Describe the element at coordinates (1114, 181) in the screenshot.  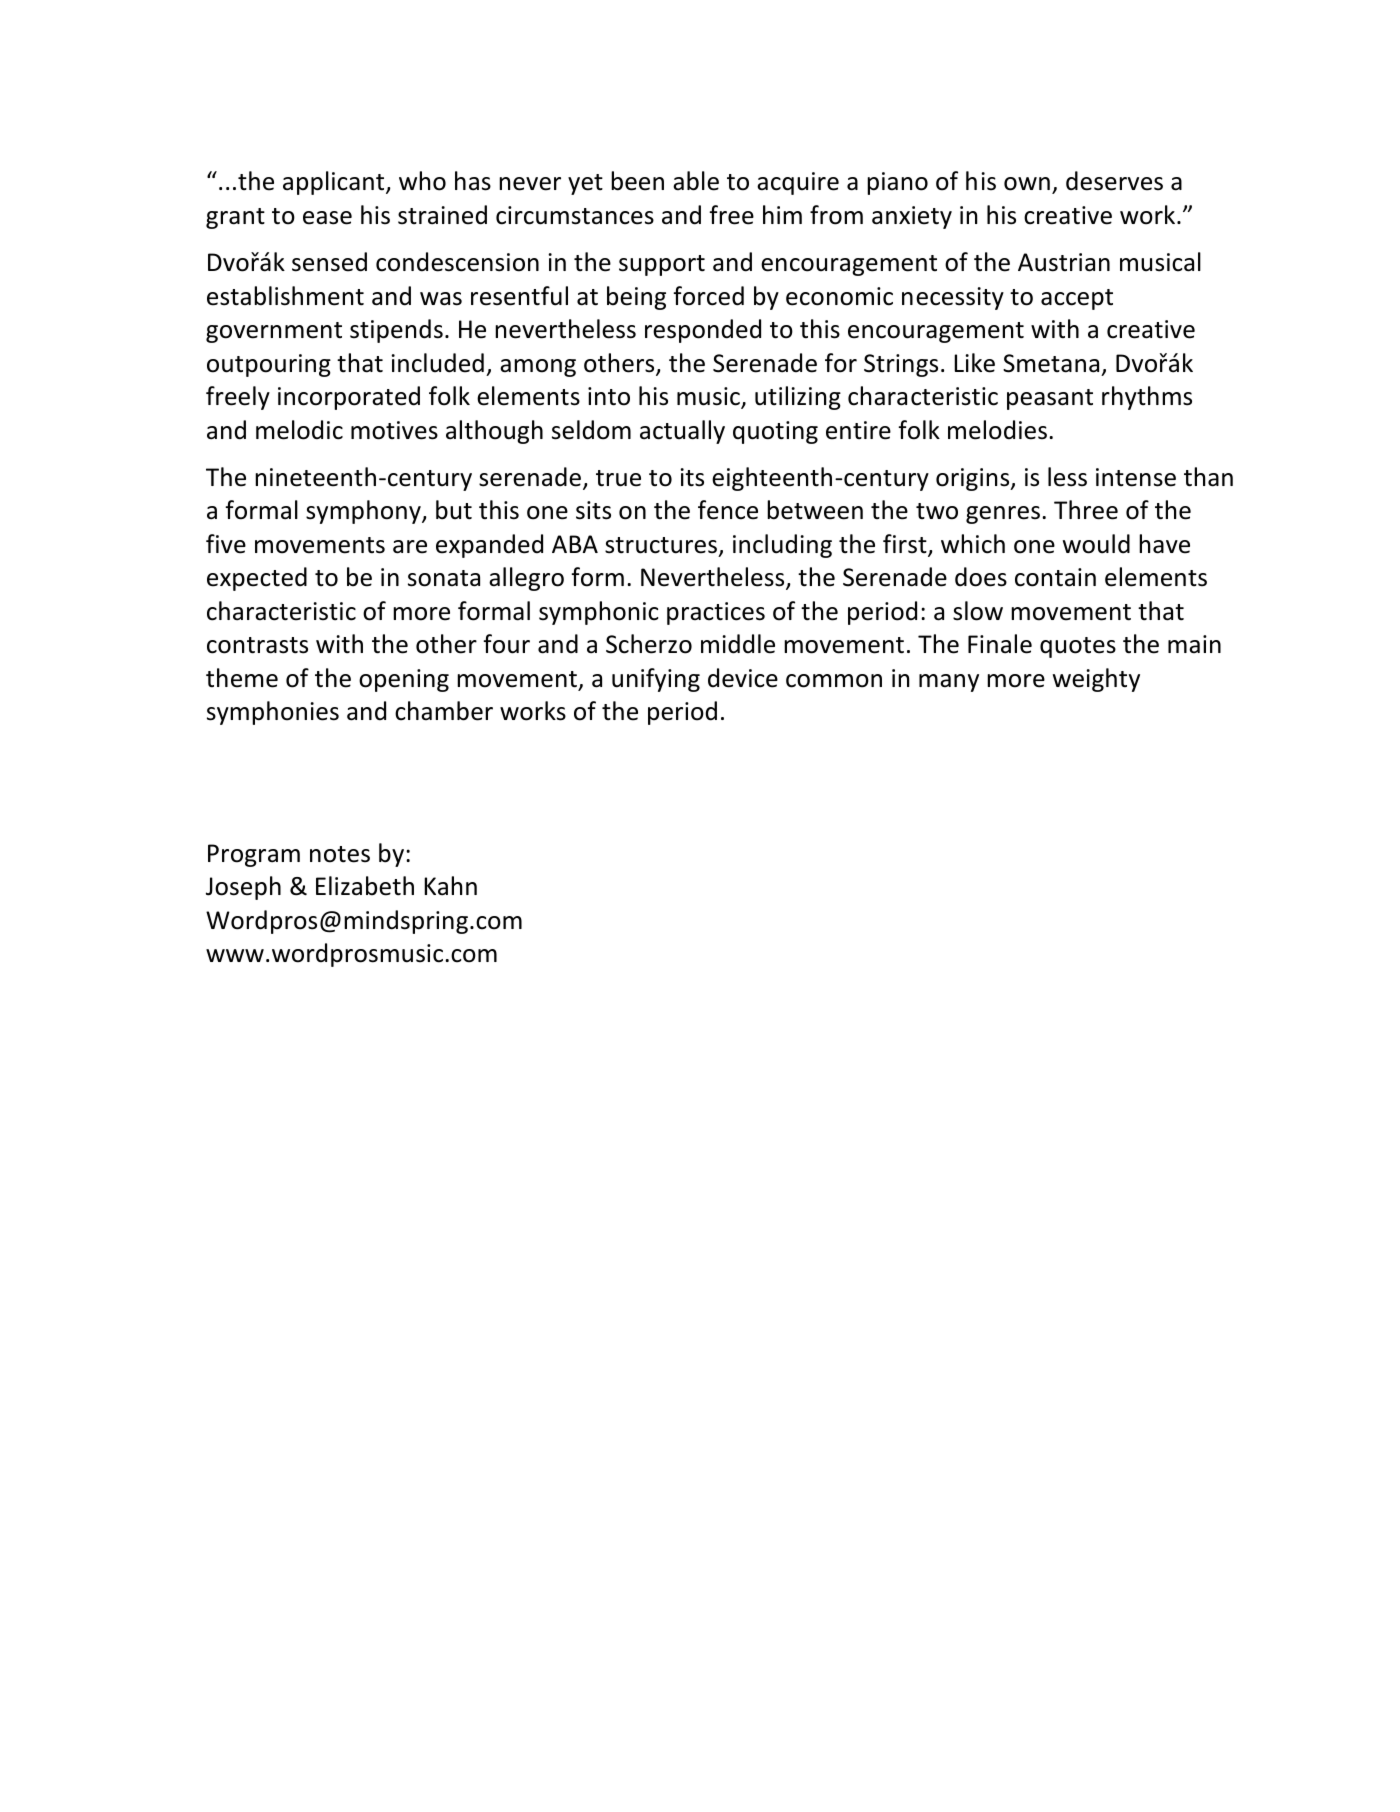
I see `deserves` at that location.
